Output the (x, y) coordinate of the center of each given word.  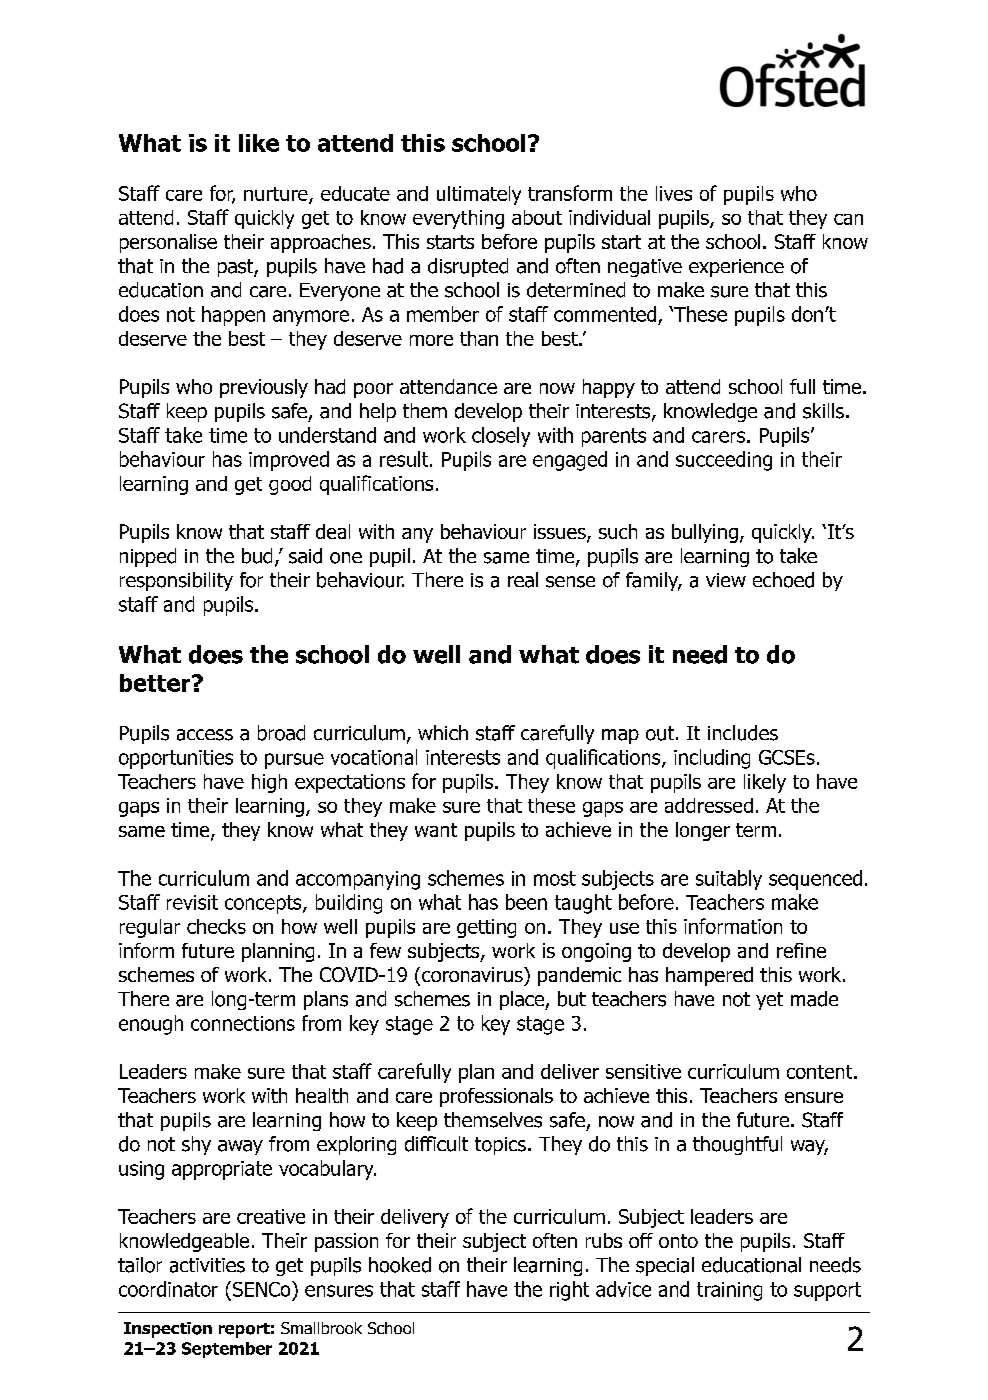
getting (486, 928)
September (227, 1350)
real (523, 580)
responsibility (176, 581)
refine (801, 950)
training (729, 1291)
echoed (783, 580)
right (569, 1291)
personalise (168, 243)
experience (736, 268)
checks (216, 926)
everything (458, 219)
